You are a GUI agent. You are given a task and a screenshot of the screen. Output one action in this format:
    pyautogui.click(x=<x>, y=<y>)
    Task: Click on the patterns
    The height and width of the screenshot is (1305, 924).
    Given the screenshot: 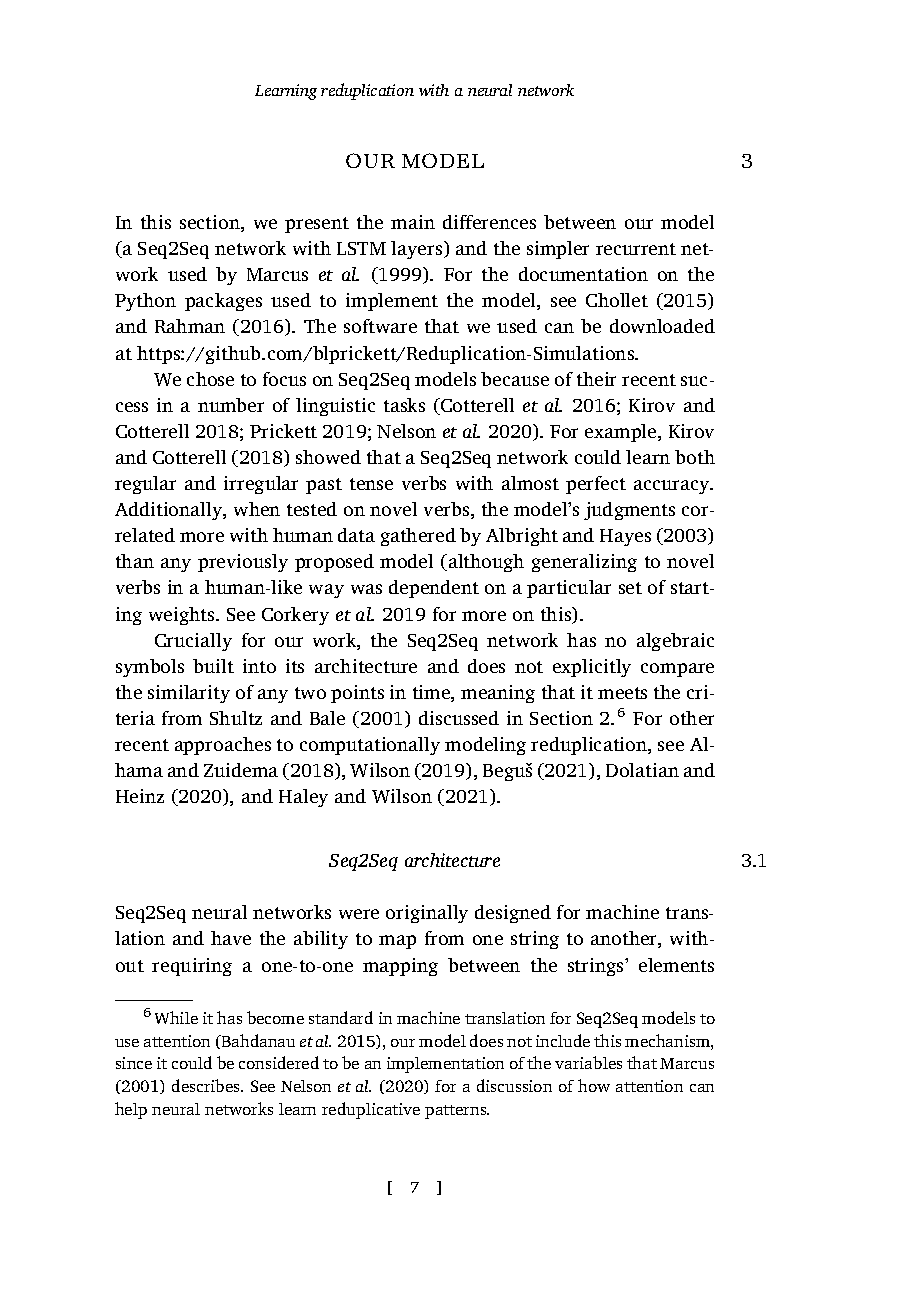 What is the action you would take?
    pyautogui.click(x=457, y=1112)
